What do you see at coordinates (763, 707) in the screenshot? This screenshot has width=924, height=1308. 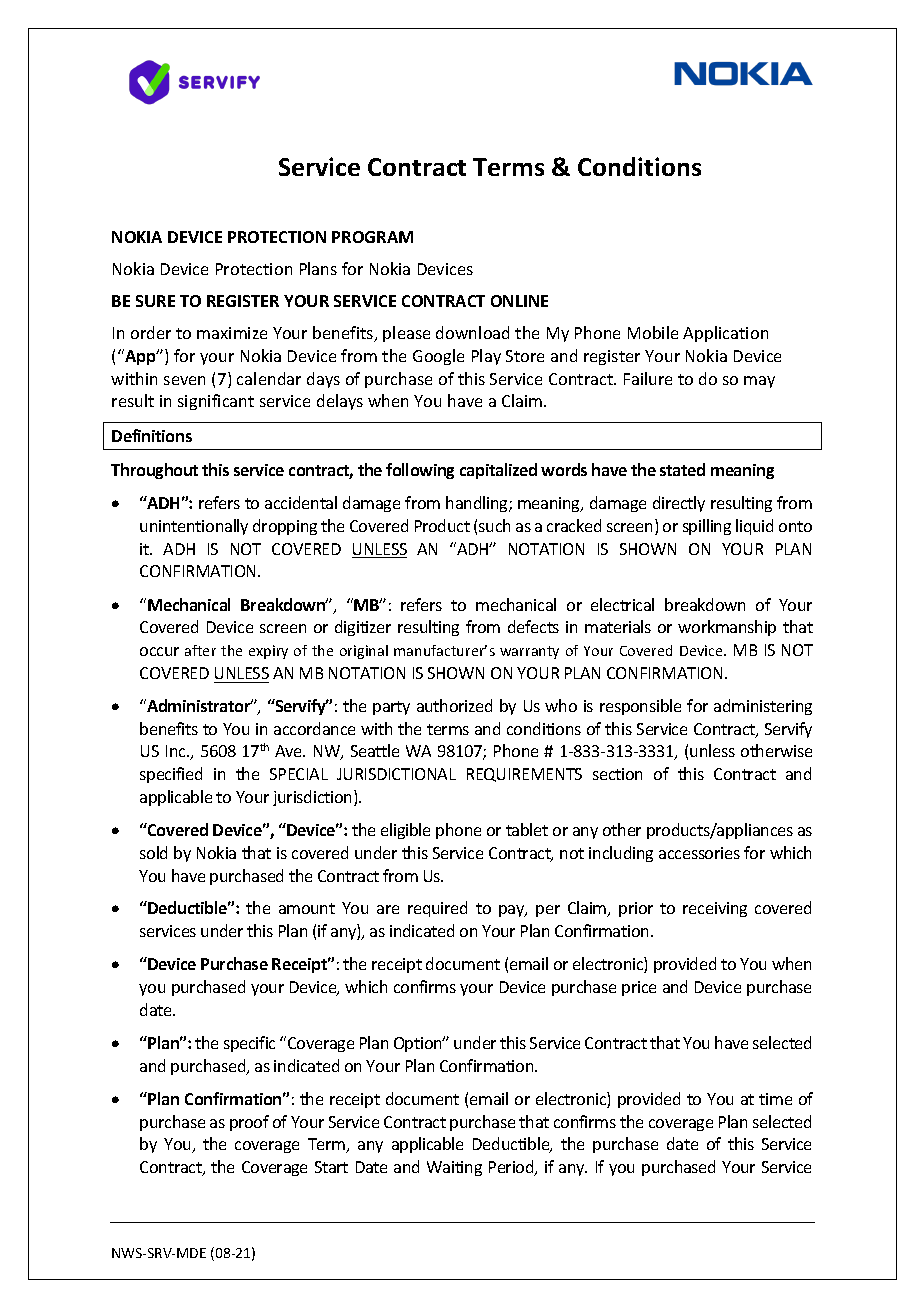 I see `administering` at bounding box center [763, 707].
